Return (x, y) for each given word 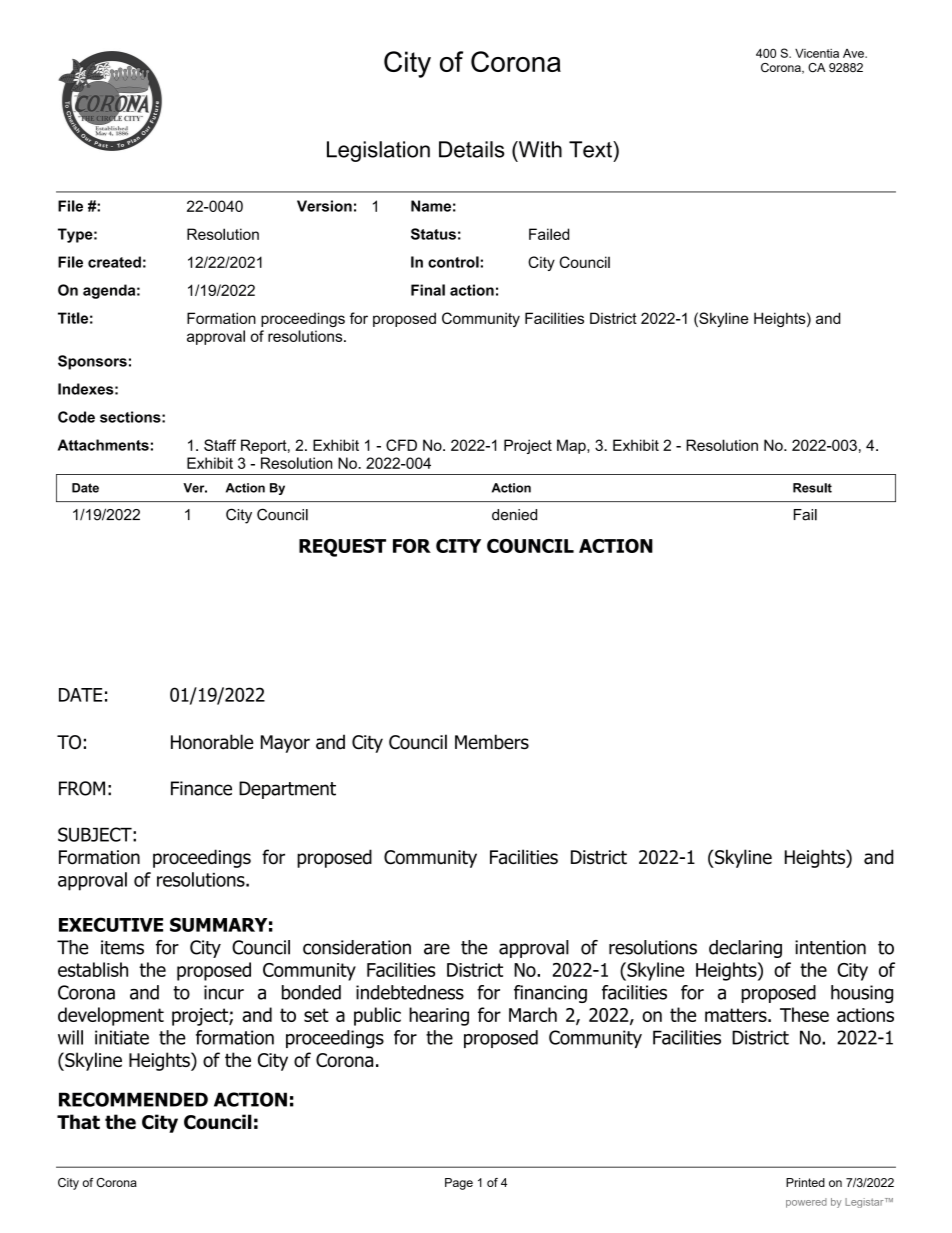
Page (459, 1184)
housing (862, 994)
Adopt (135, 1167)
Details (472, 149)
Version (324, 206)
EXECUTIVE (111, 924)
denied (514, 515)
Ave (854, 53)
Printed (805, 1182)
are (437, 949)
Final (428, 290)
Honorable (212, 742)
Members (492, 742)
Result (812, 488)
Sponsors (92, 362)
